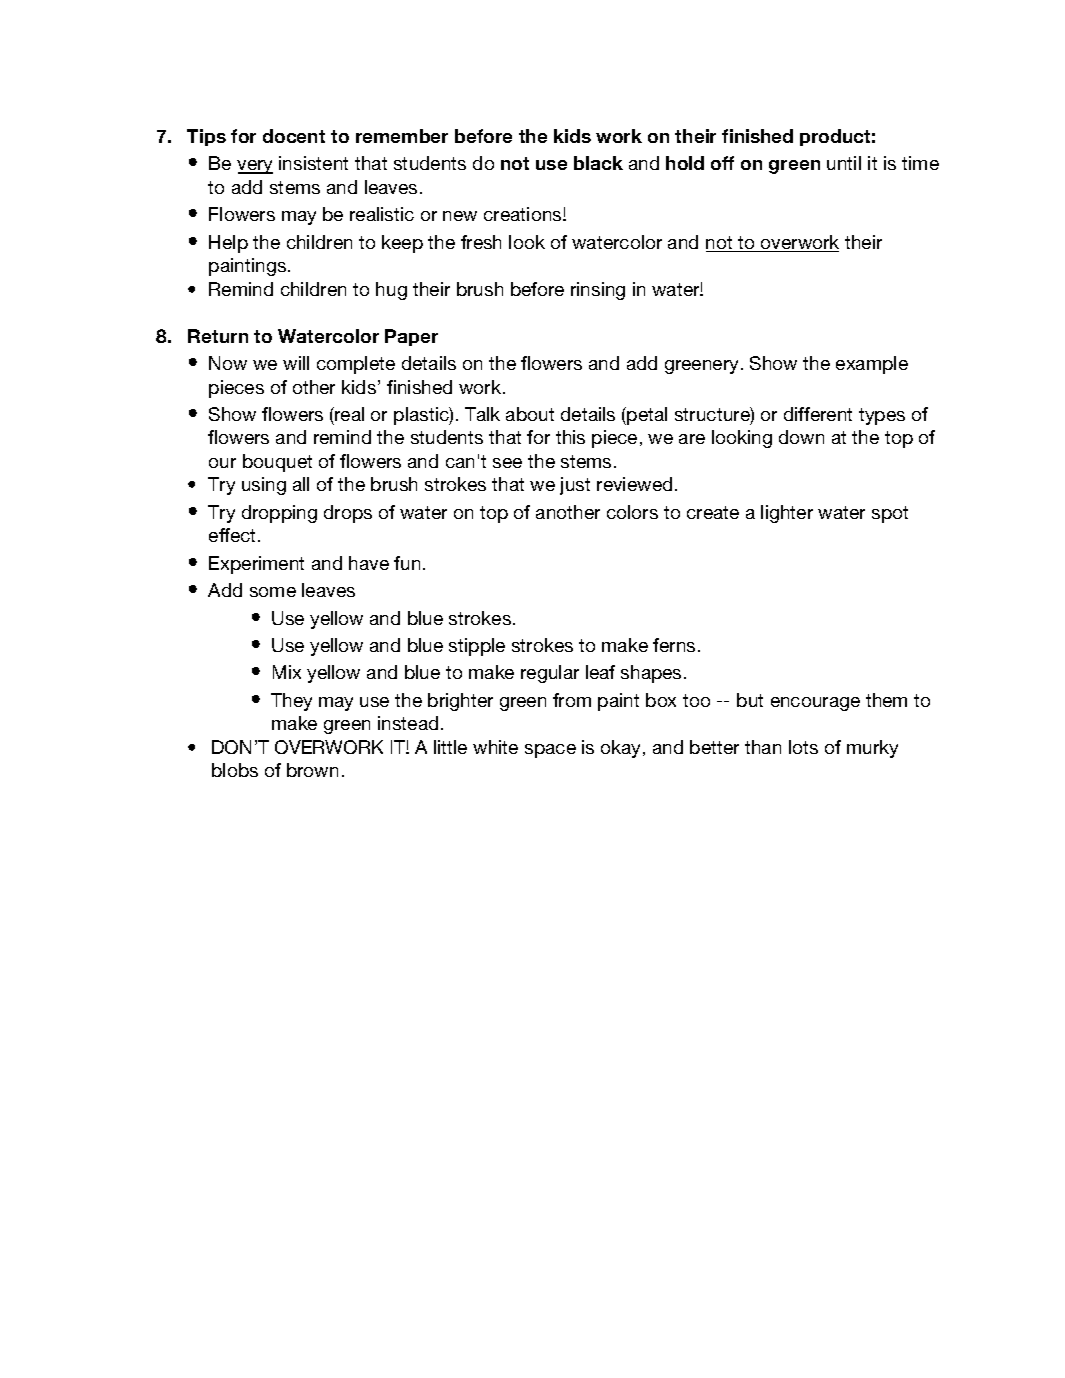 This screenshot has height=1378, width=1065. Describe the element at coordinates (598, 163) in the screenshot. I see `black` at that location.
